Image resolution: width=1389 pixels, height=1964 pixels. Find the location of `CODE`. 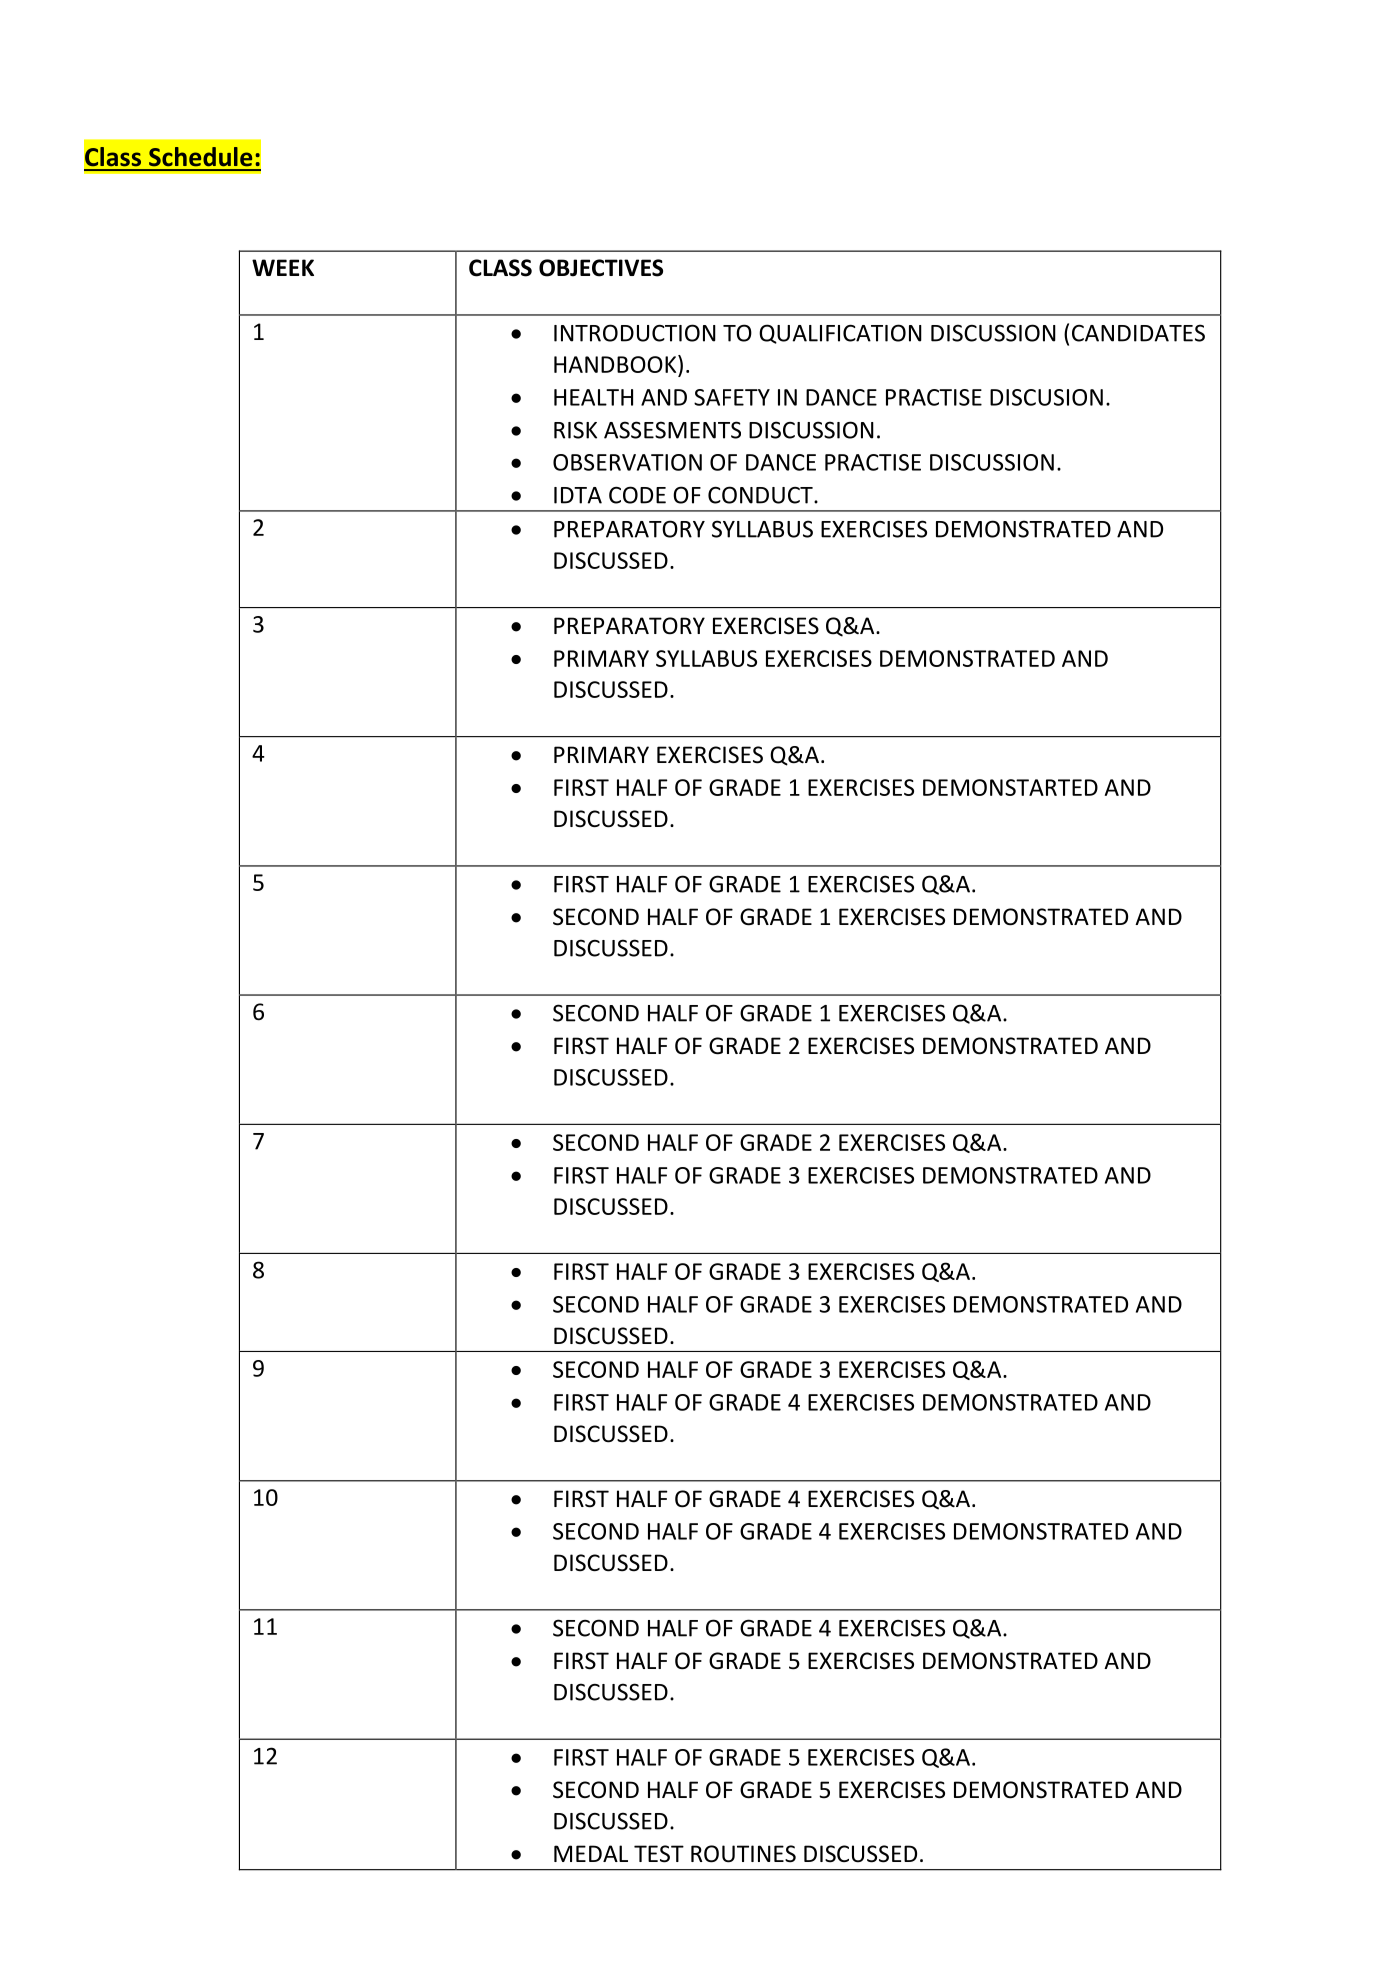

CODE is located at coordinates (637, 495).
